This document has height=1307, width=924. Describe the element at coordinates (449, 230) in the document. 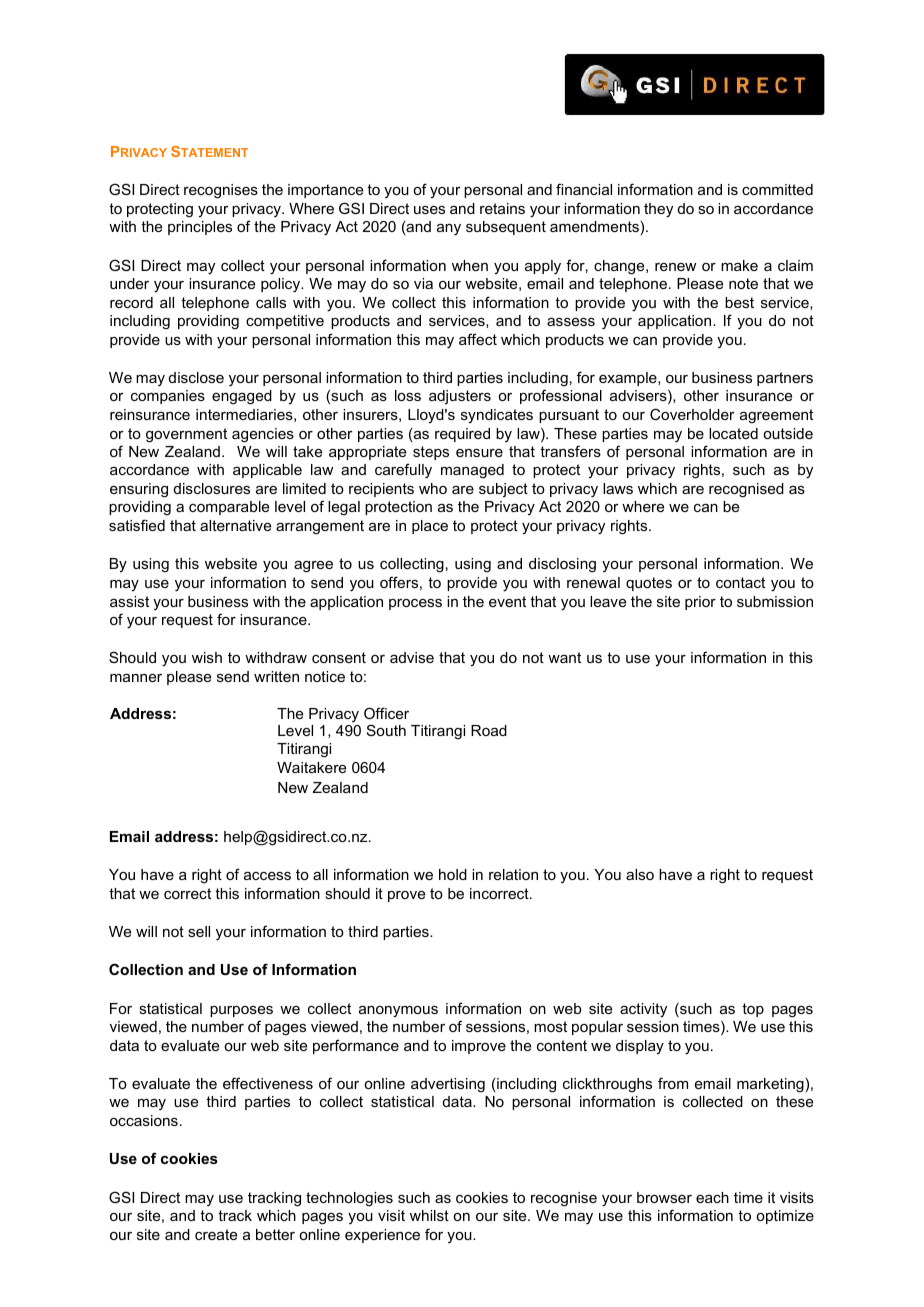

I see `any` at that location.
